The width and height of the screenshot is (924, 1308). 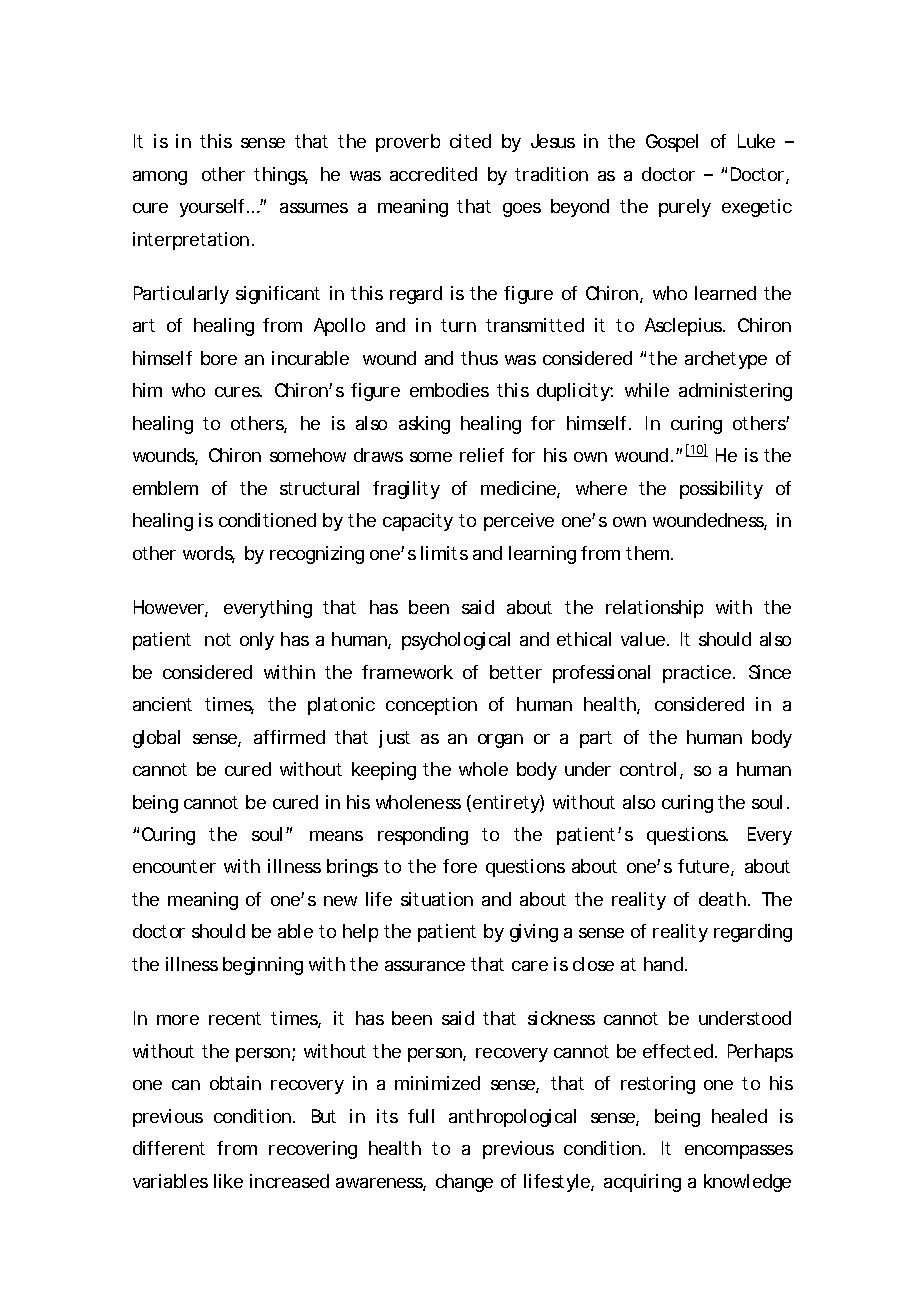 I want to click on practice, so click(x=697, y=674).
